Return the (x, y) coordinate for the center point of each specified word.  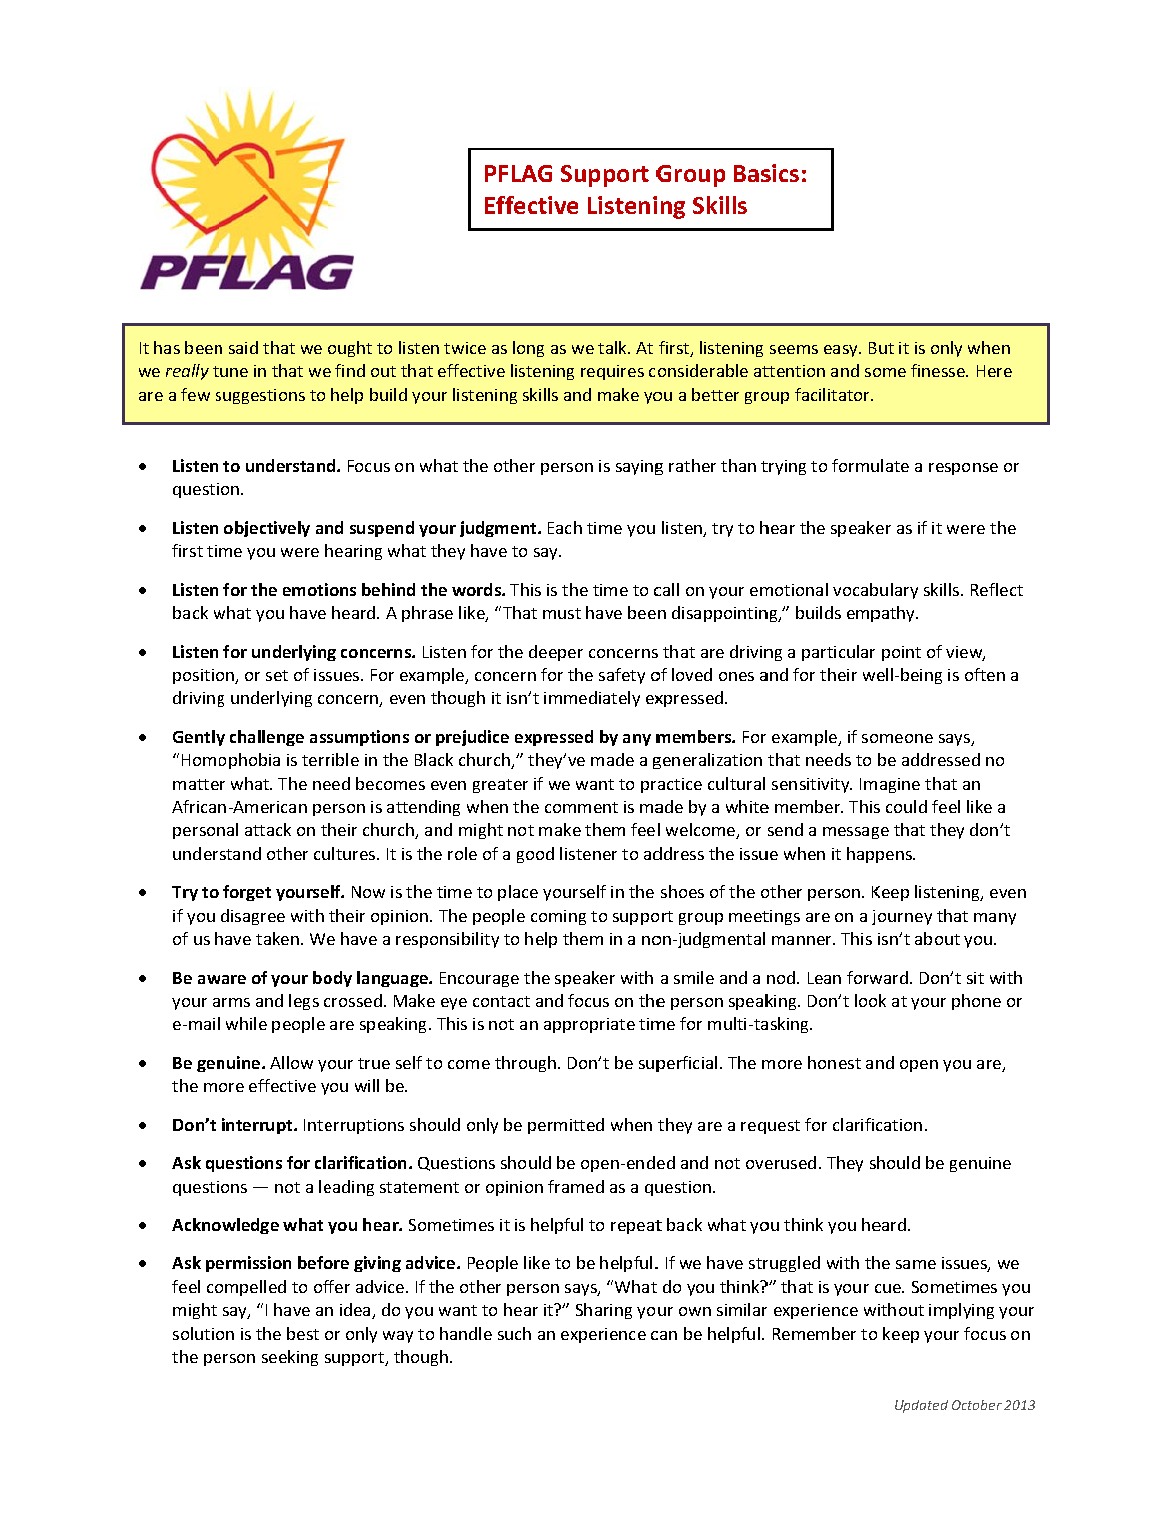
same (916, 1264)
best (303, 1333)
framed (576, 1186)
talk (614, 347)
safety (622, 676)
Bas (753, 173)
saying (639, 467)
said (243, 347)
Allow (291, 1062)
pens (895, 857)
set (277, 675)
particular (838, 653)
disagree (253, 917)
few (195, 394)
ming (567, 917)
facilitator (834, 394)
